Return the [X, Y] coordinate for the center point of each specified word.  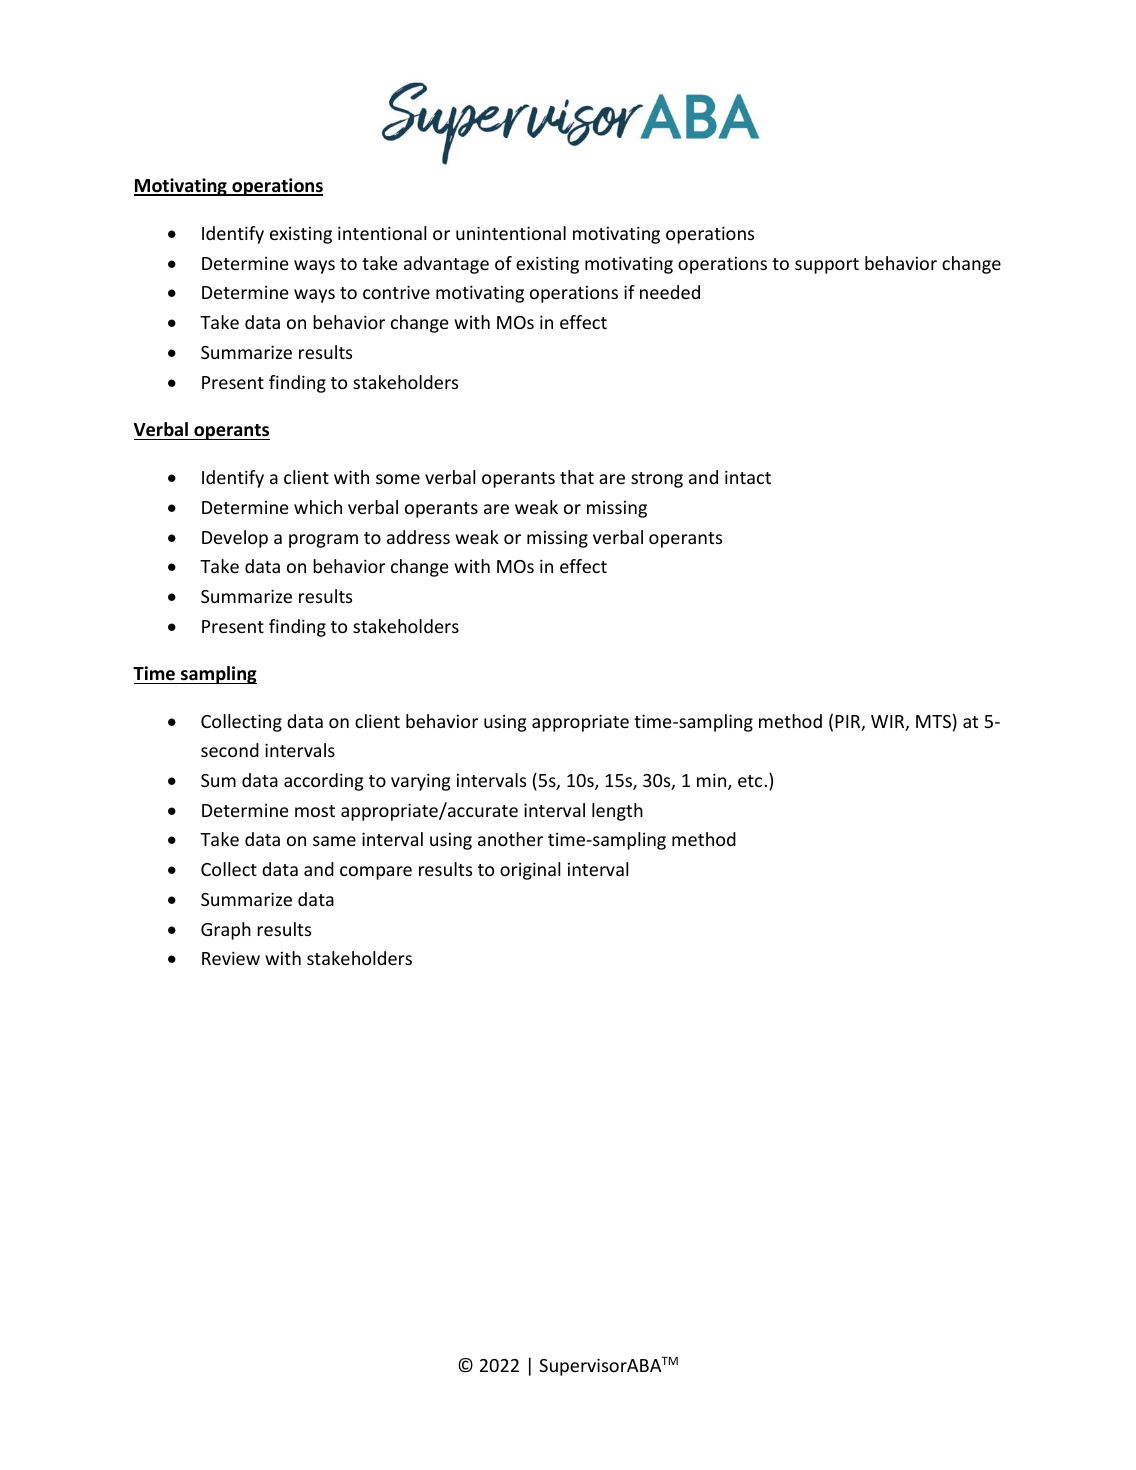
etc [750, 781]
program [323, 541]
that [577, 477]
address [418, 537]
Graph [226, 931]
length [617, 812]
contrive [396, 292]
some [398, 479]
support [827, 266]
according [324, 782]
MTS [933, 721]
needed [670, 292]
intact [748, 477]
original [530, 871]
